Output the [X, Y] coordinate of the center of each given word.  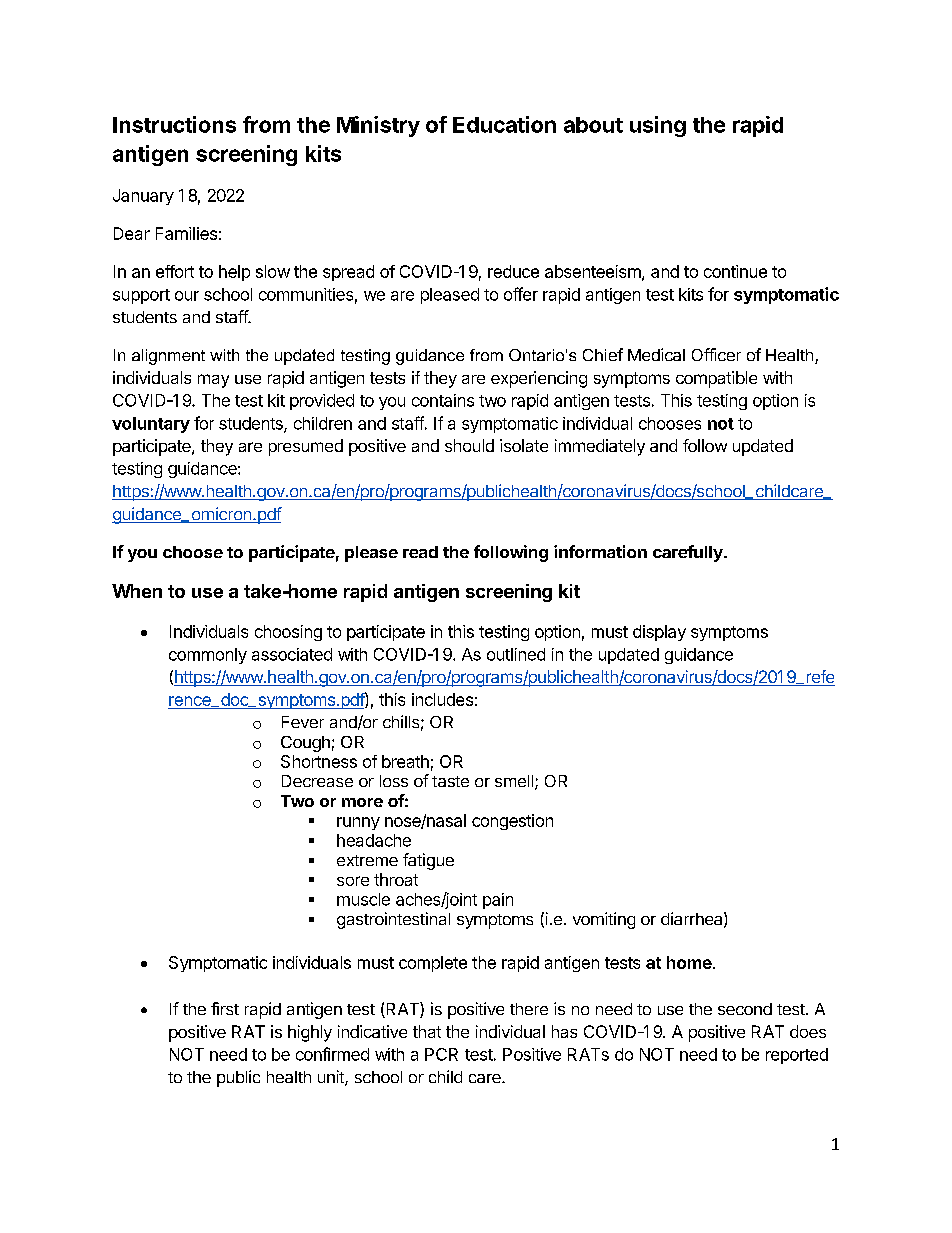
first [225, 1008]
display [659, 633]
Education [504, 124]
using [658, 126]
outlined [516, 654]
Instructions [174, 124]
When [137, 591]
